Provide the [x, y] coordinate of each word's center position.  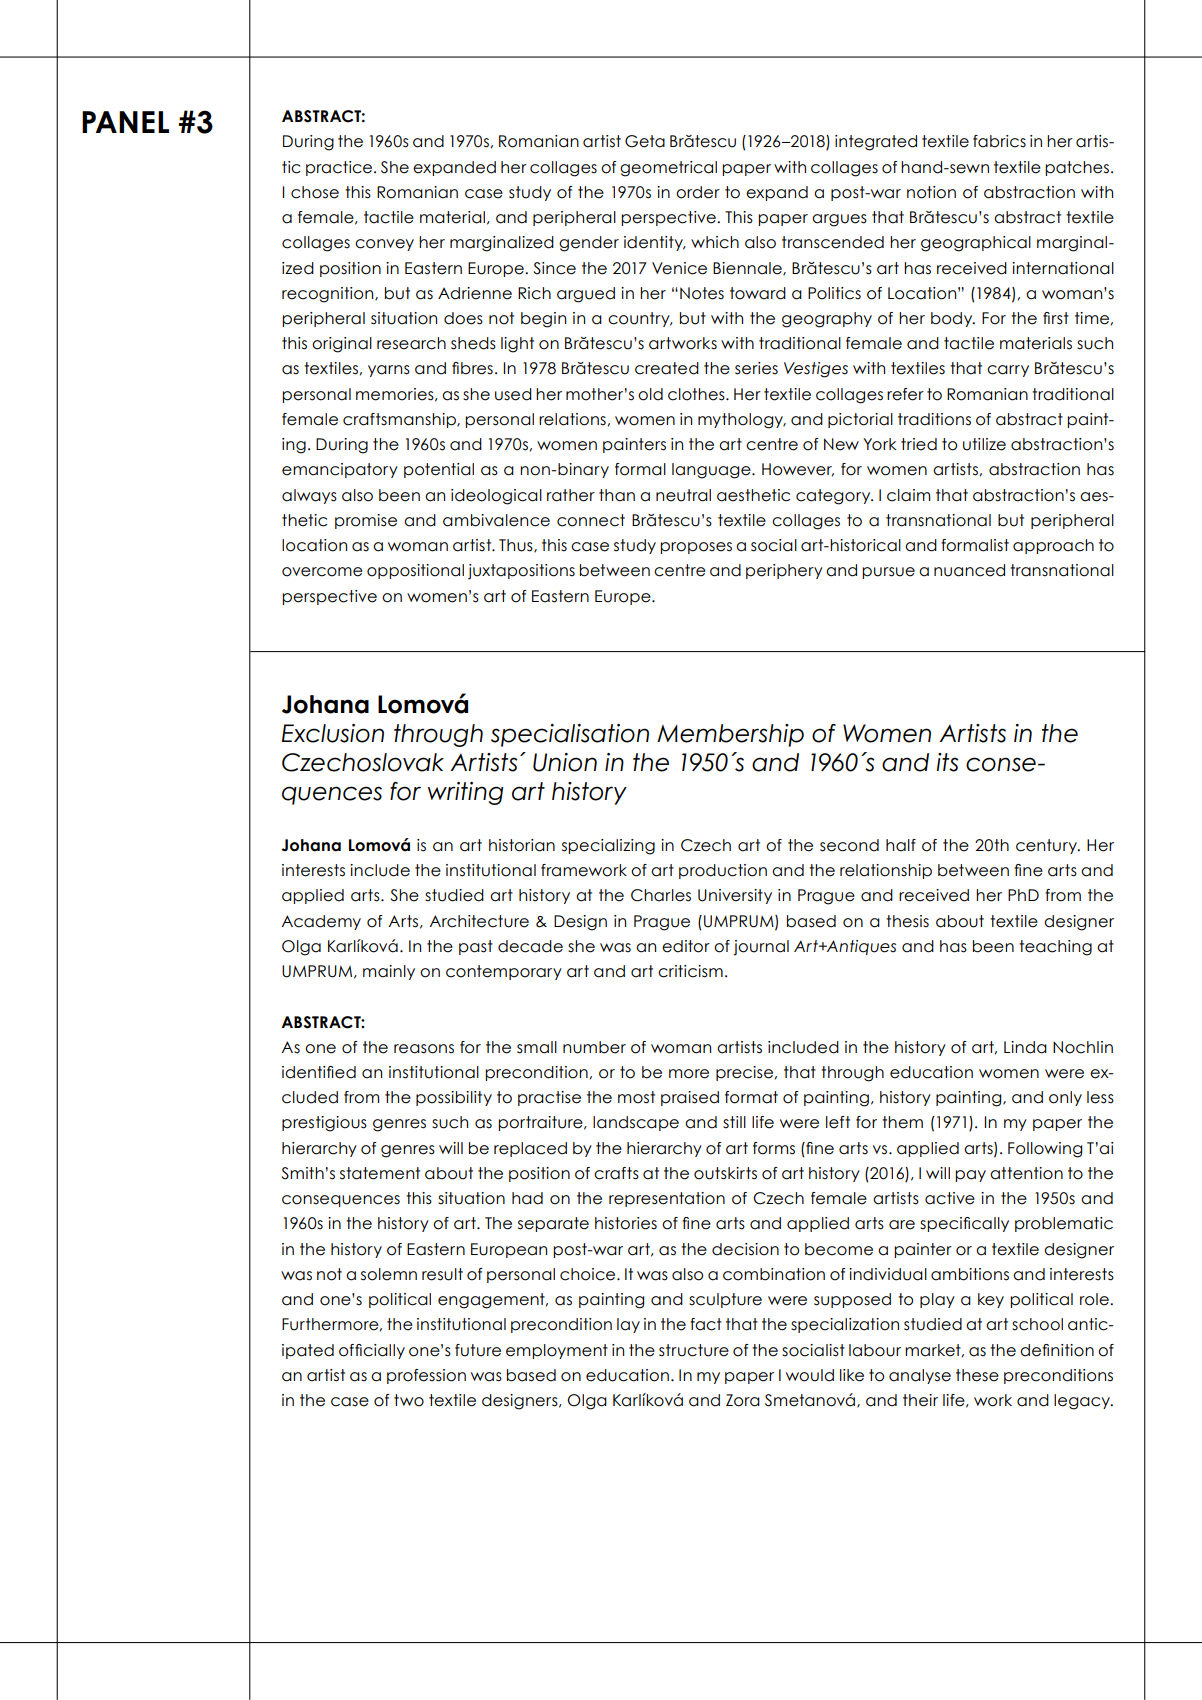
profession [426, 1376]
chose [315, 192]
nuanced [969, 570]
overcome [322, 572]
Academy [321, 922]
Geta [645, 141]
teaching [1055, 948]
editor [686, 946]
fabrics [999, 141]
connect [591, 520]
